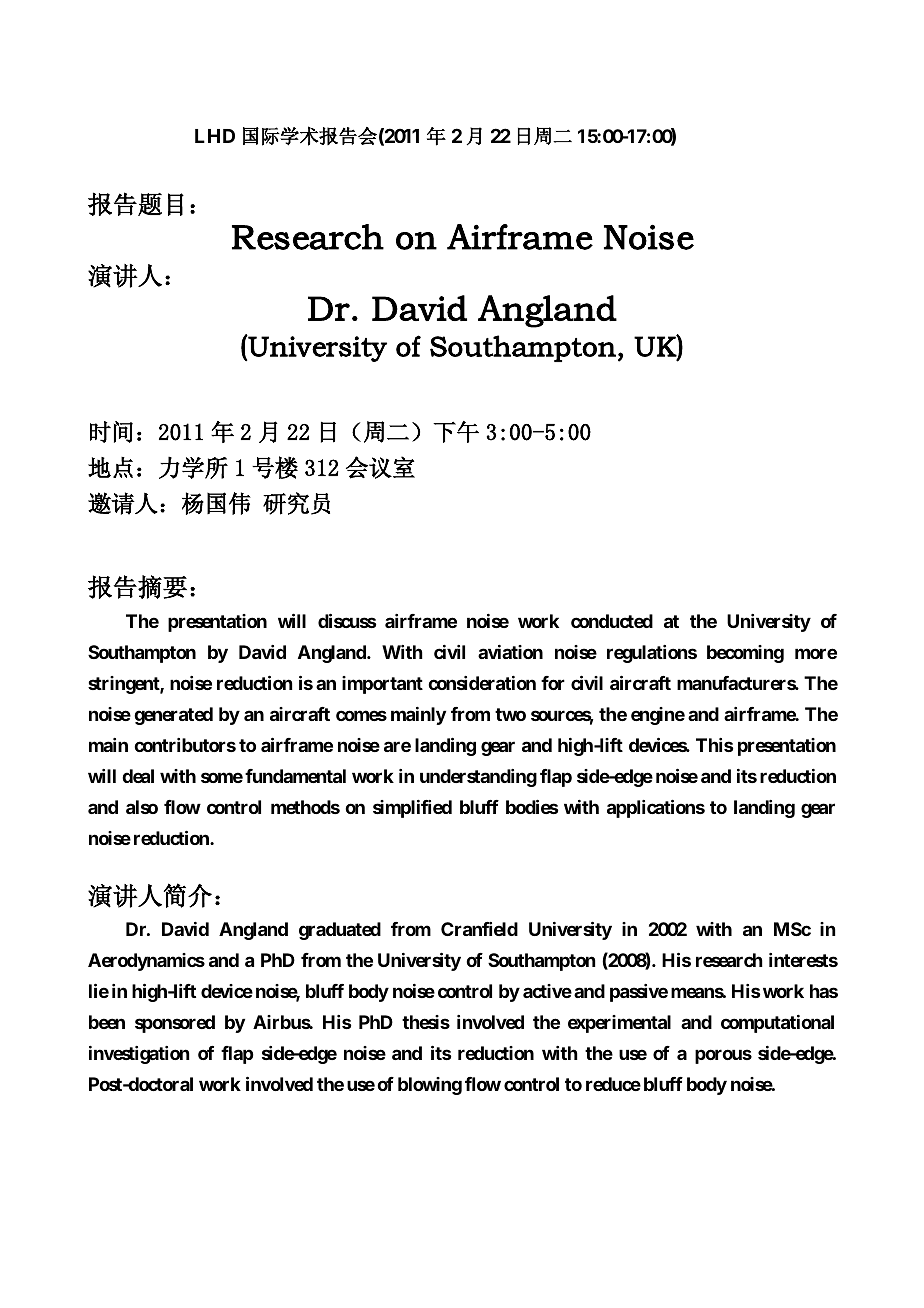 The image size is (924, 1308). I want to click on becoming, so click(745, 654).
